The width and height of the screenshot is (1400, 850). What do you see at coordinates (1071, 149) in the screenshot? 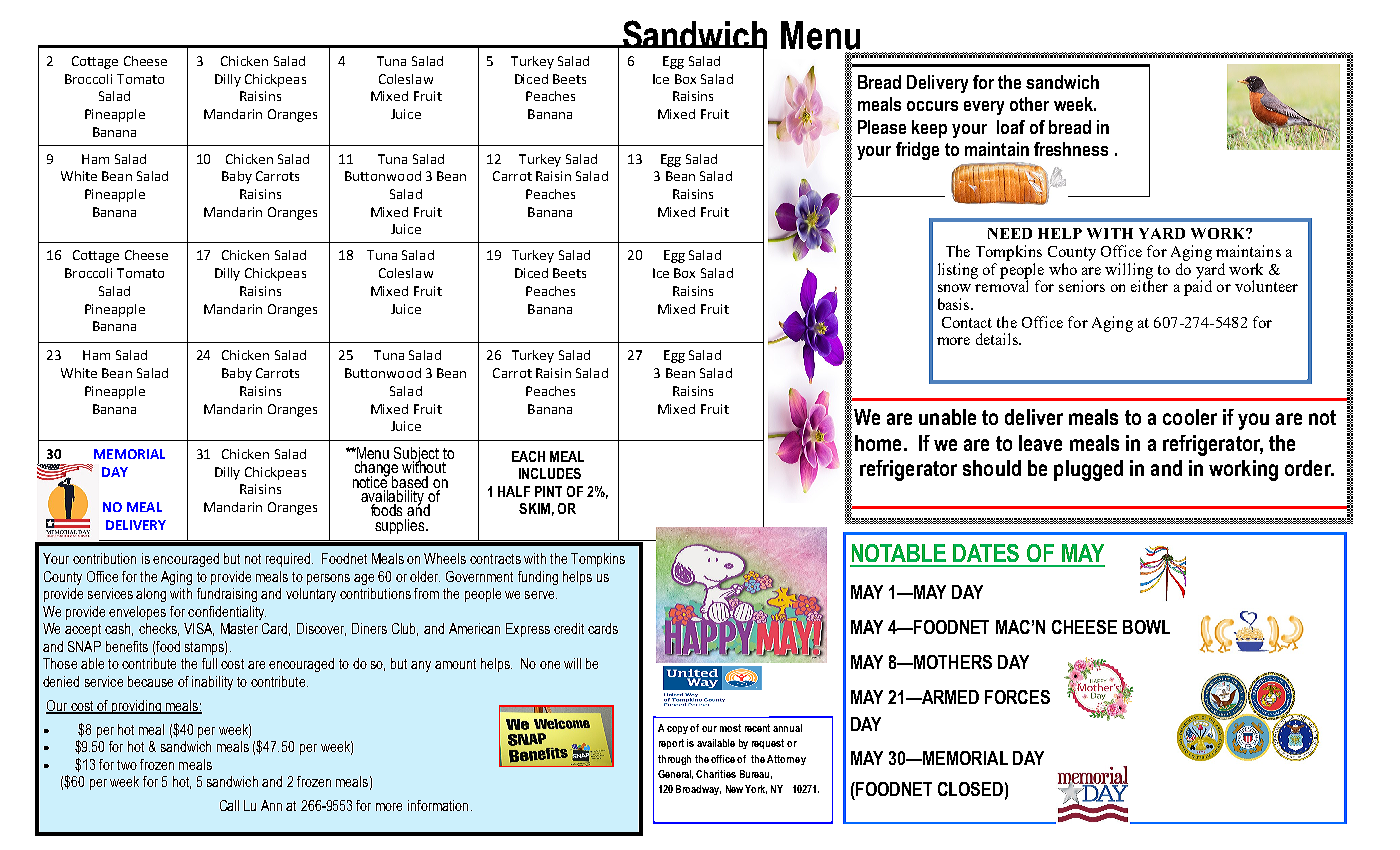
I see `freshness` at bounding box center [1071, 149].
